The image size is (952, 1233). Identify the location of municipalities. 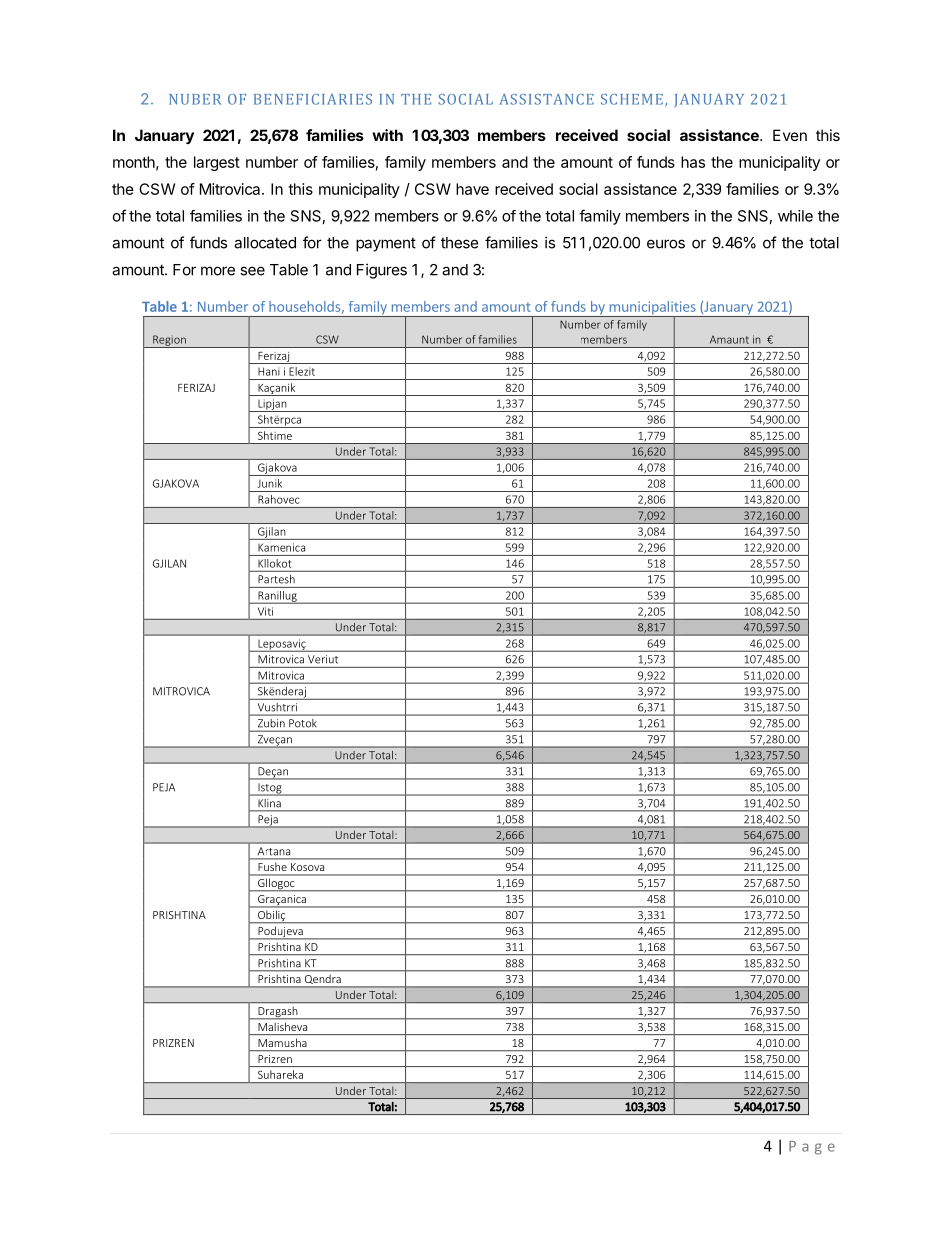
(652, 309).
